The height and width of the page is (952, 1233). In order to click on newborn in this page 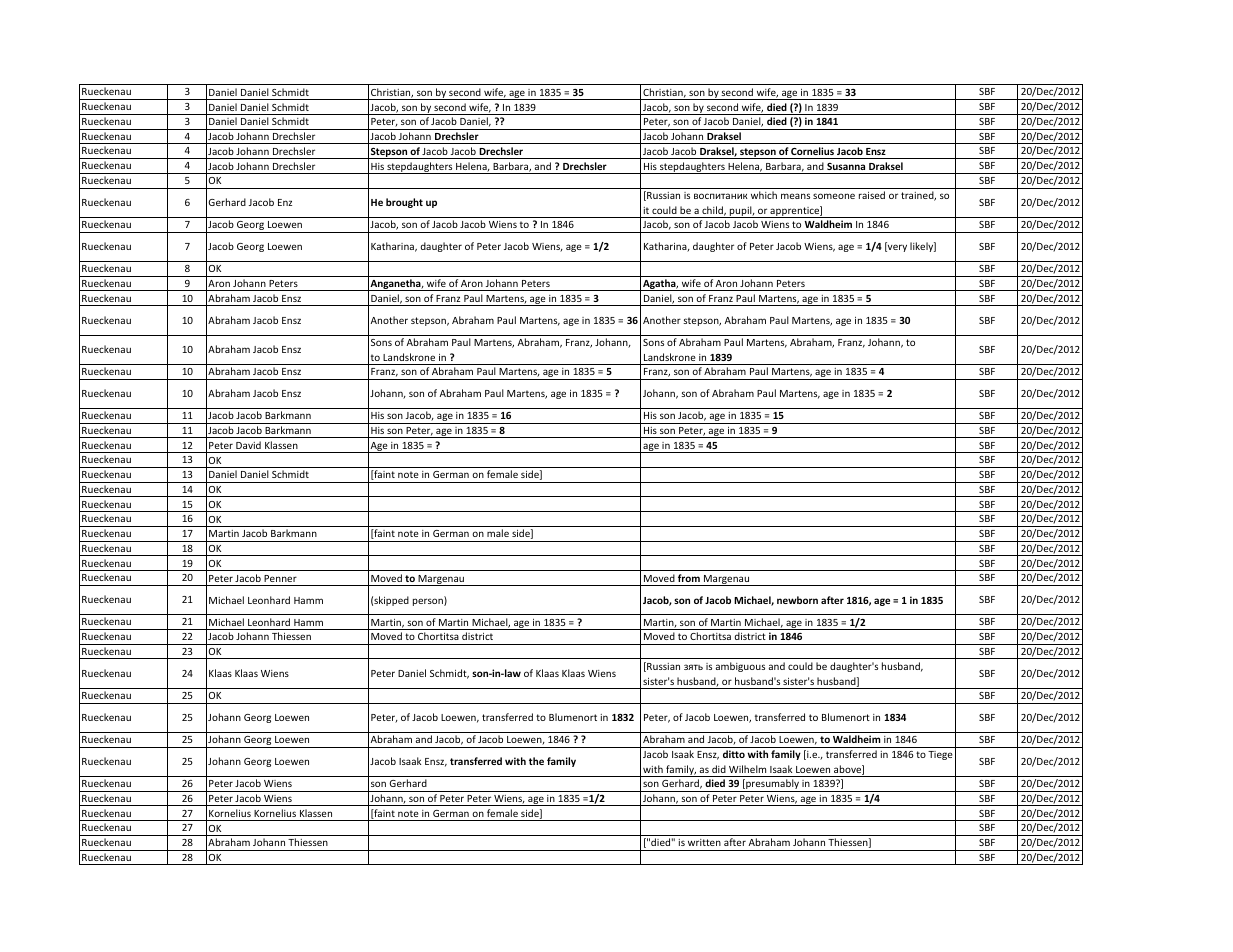, I will do `click(797, 600)`.
